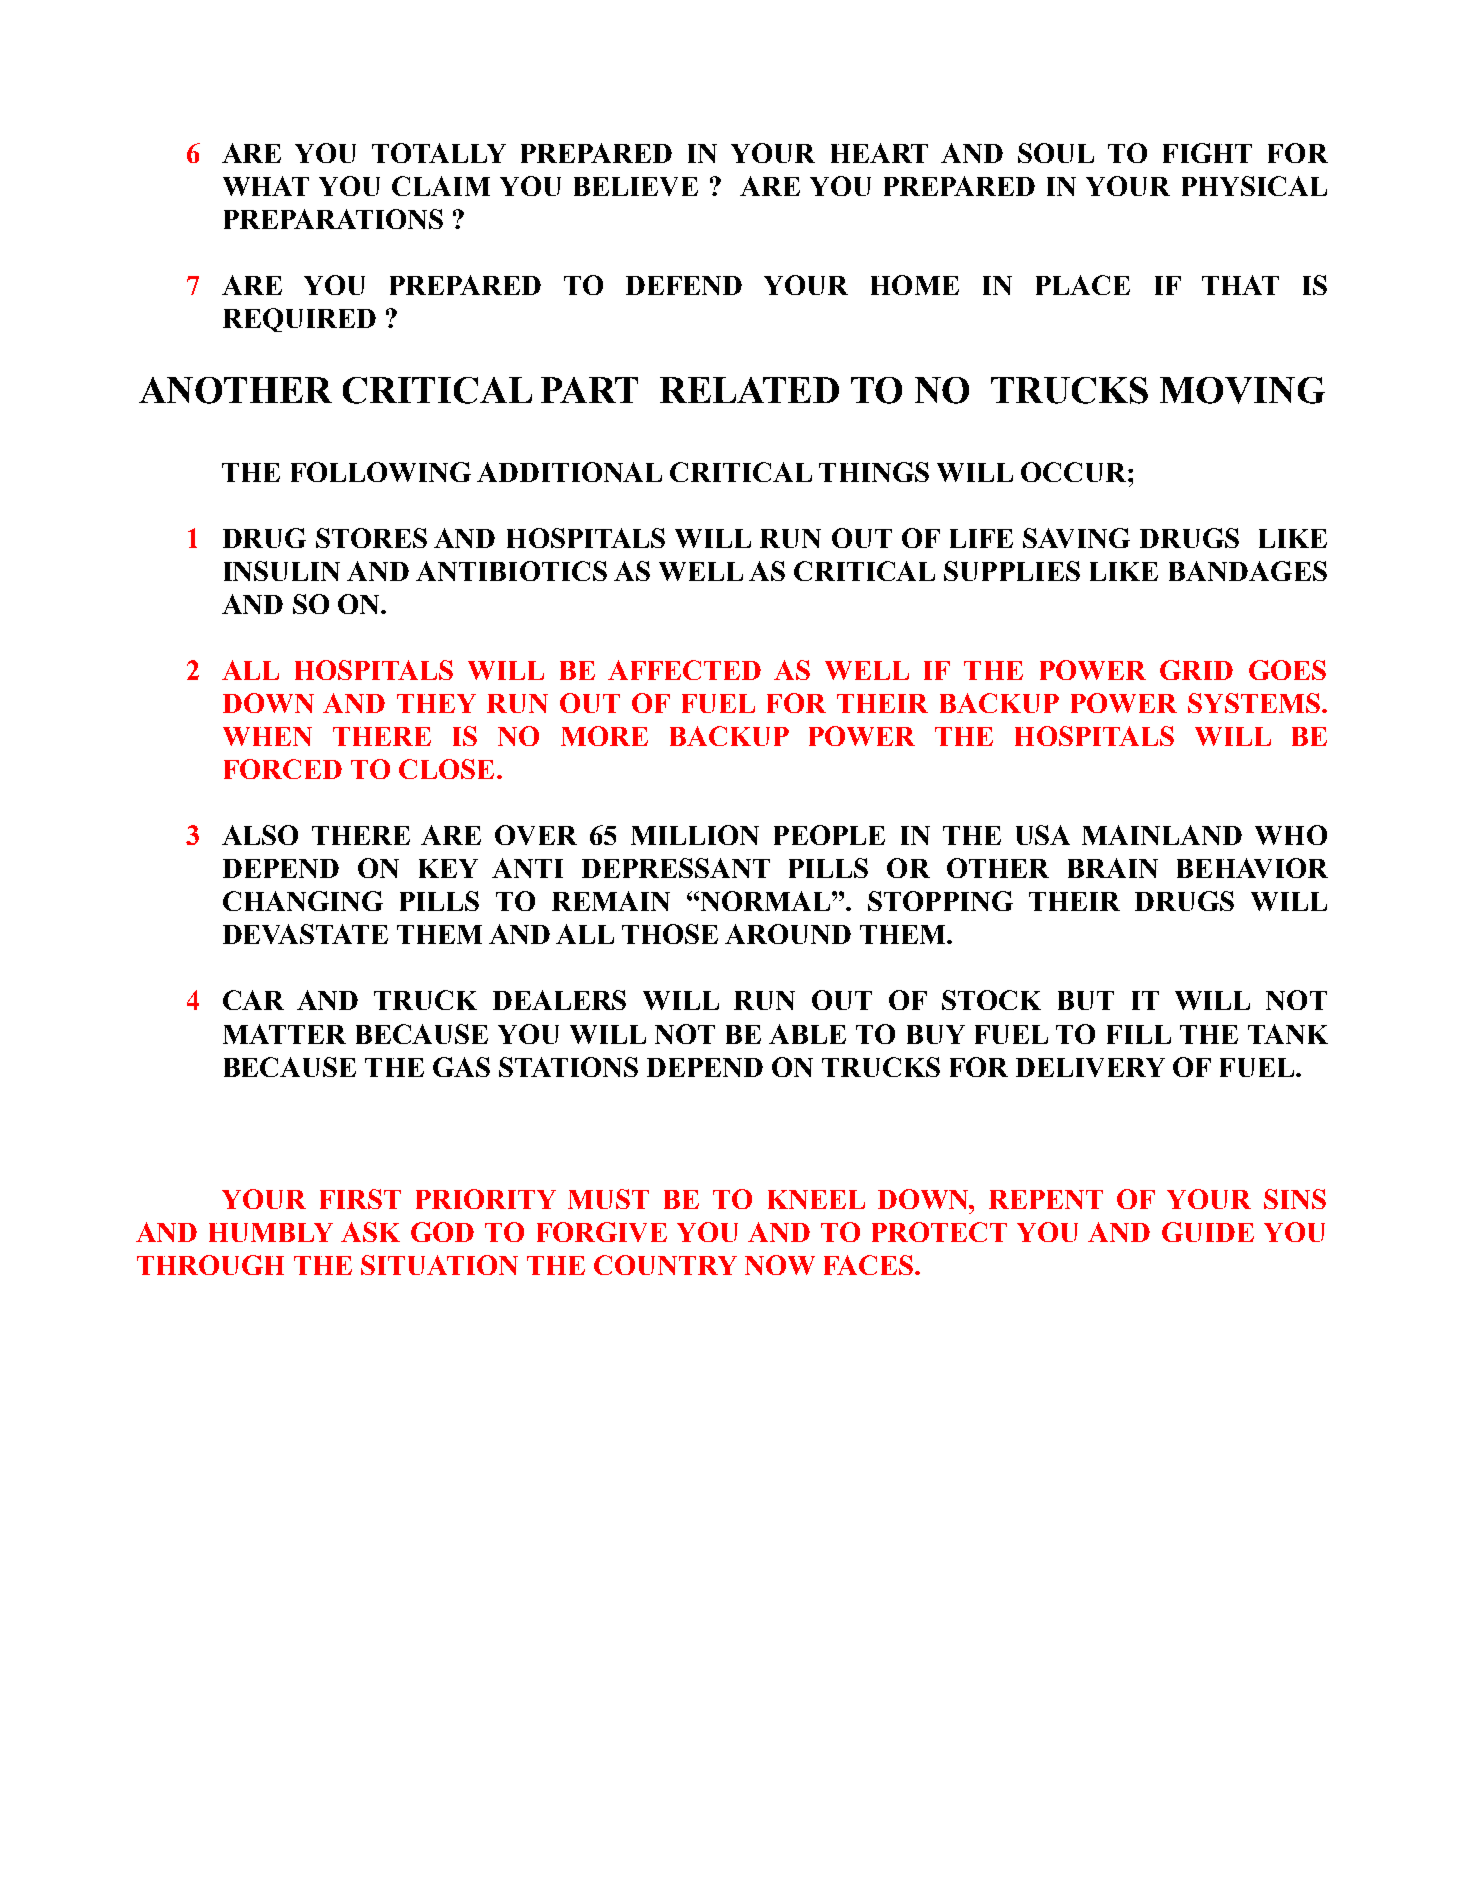  Describe the element at coordinates (1113, 868) in the screenshot. I see `BRAIN` at that location.
